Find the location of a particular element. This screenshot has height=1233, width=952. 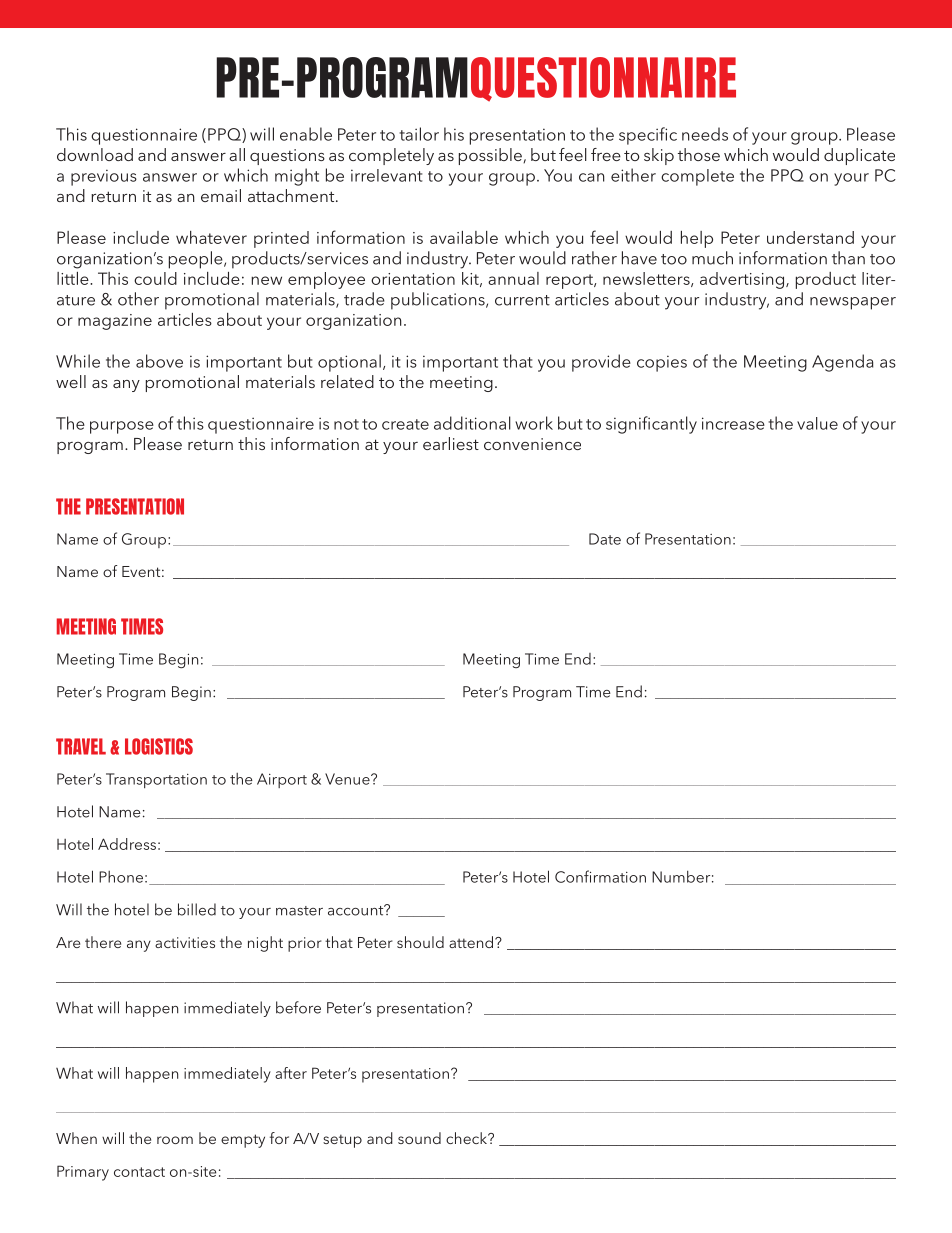

room is located at coordinates (175, 1140).
